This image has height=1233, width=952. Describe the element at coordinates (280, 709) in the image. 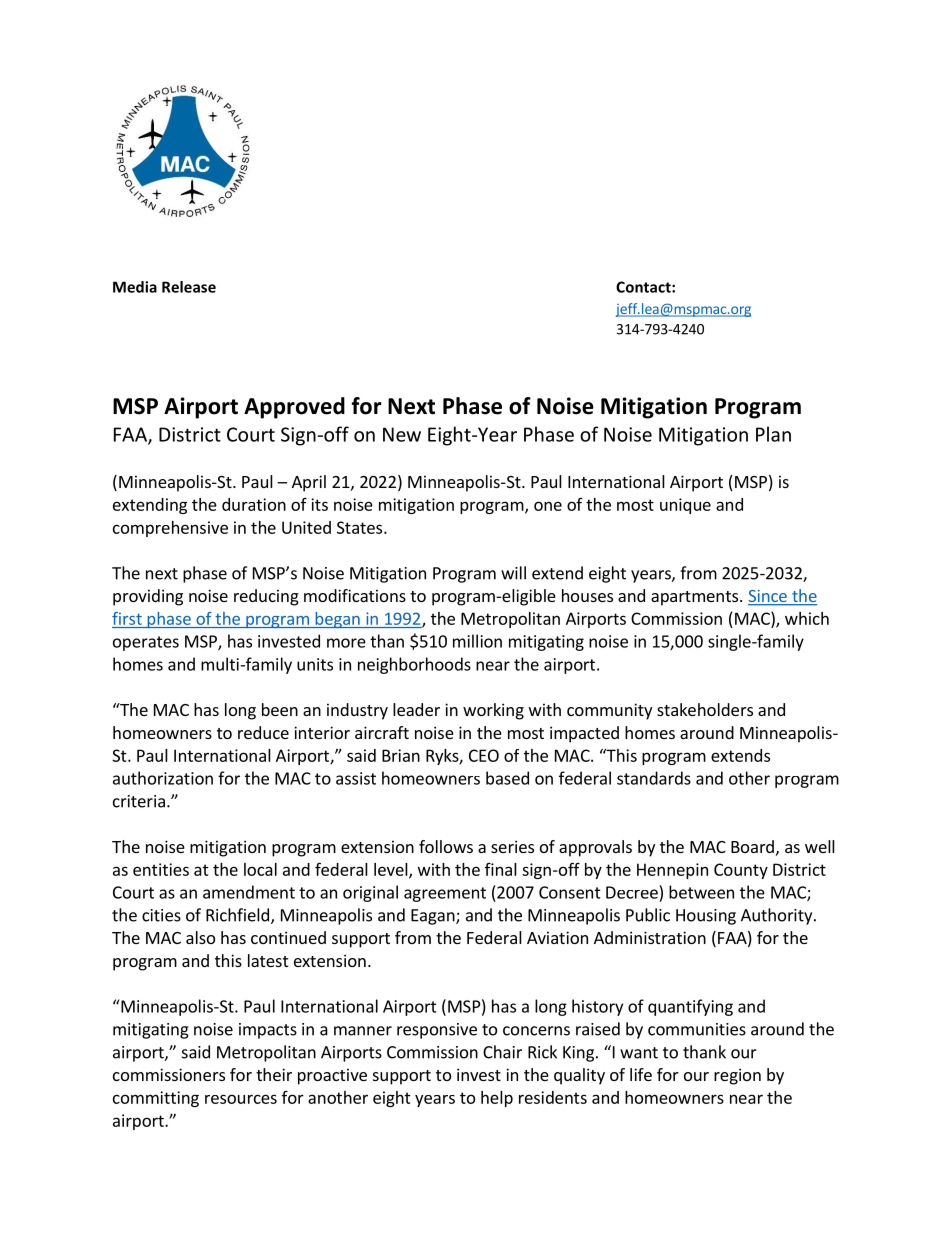

I see `been` at that location.
